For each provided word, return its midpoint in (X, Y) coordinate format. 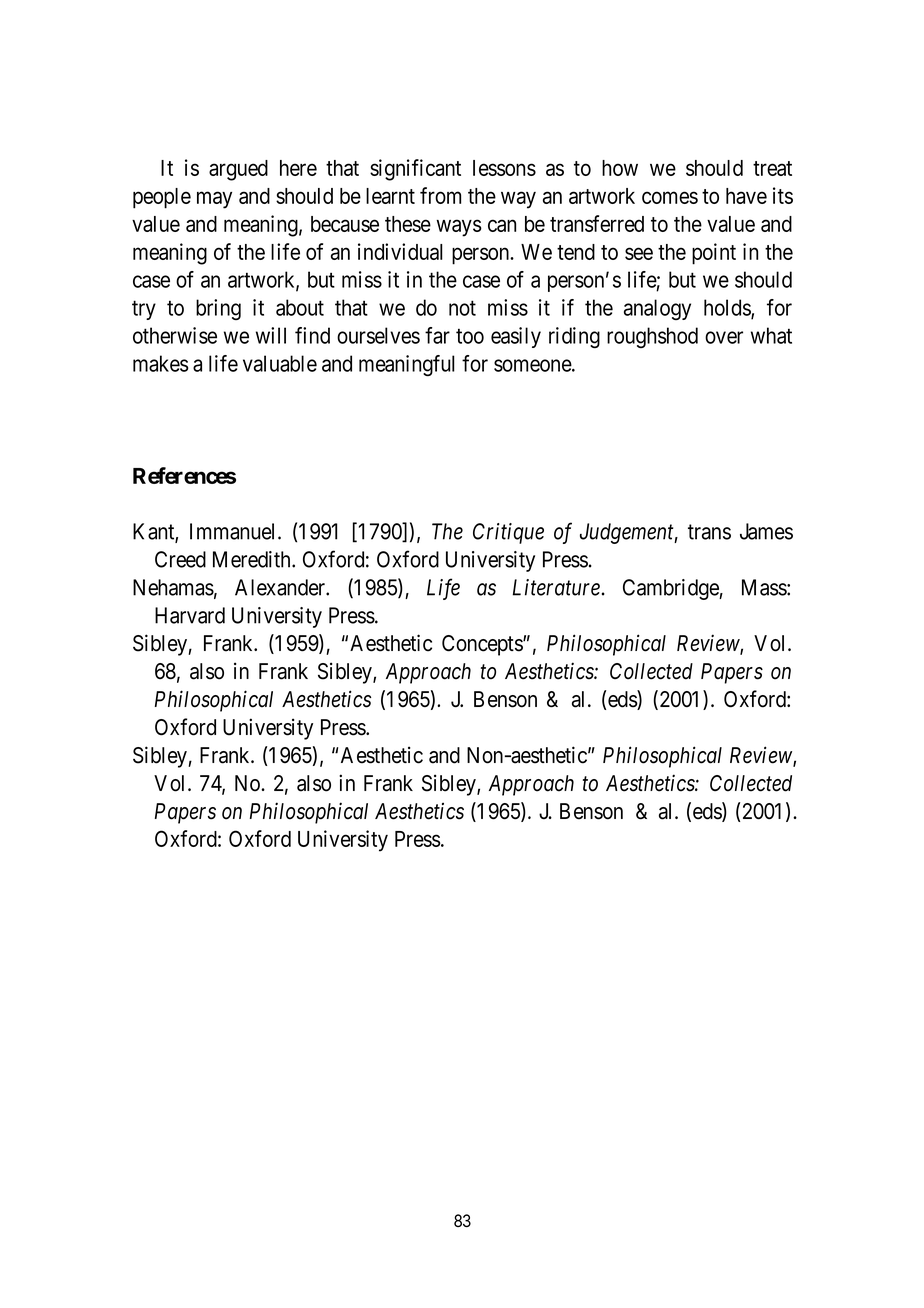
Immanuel (234, 531)
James (766, 531)
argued (238, 170)
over (724, 337)
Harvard (190, 615)
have (746, 196)
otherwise (175, 335)
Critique (508, 533)
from (440, 195)
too (470, 336)
